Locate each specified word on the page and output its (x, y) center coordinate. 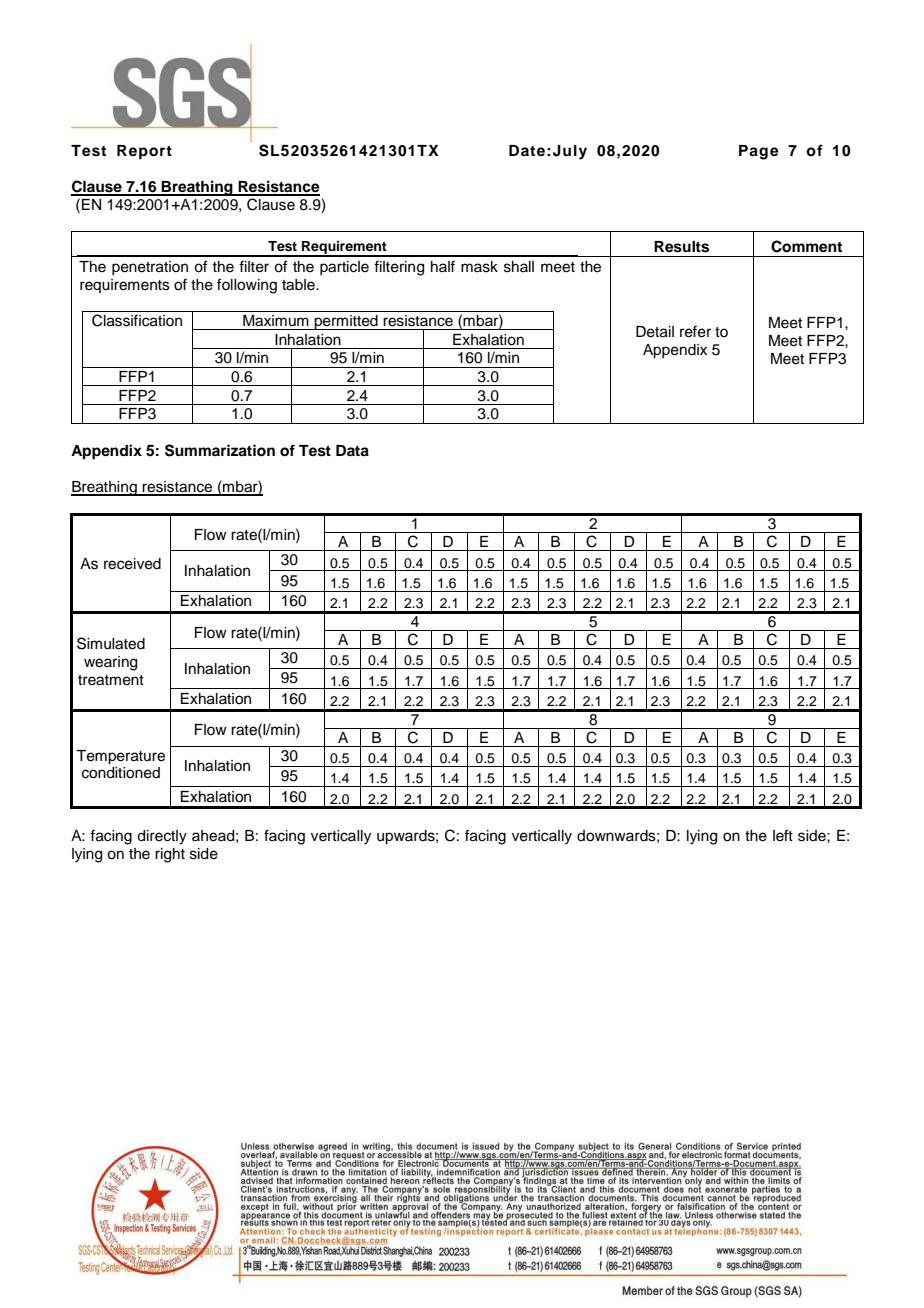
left (783, 835)
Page (759, 152)
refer (695, 331)
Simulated (111, 643)
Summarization (220, 450)
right (170, 855)
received (132, 564)
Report (144, 152)
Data (352, 451)
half (443, 266)
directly (162, 837)
